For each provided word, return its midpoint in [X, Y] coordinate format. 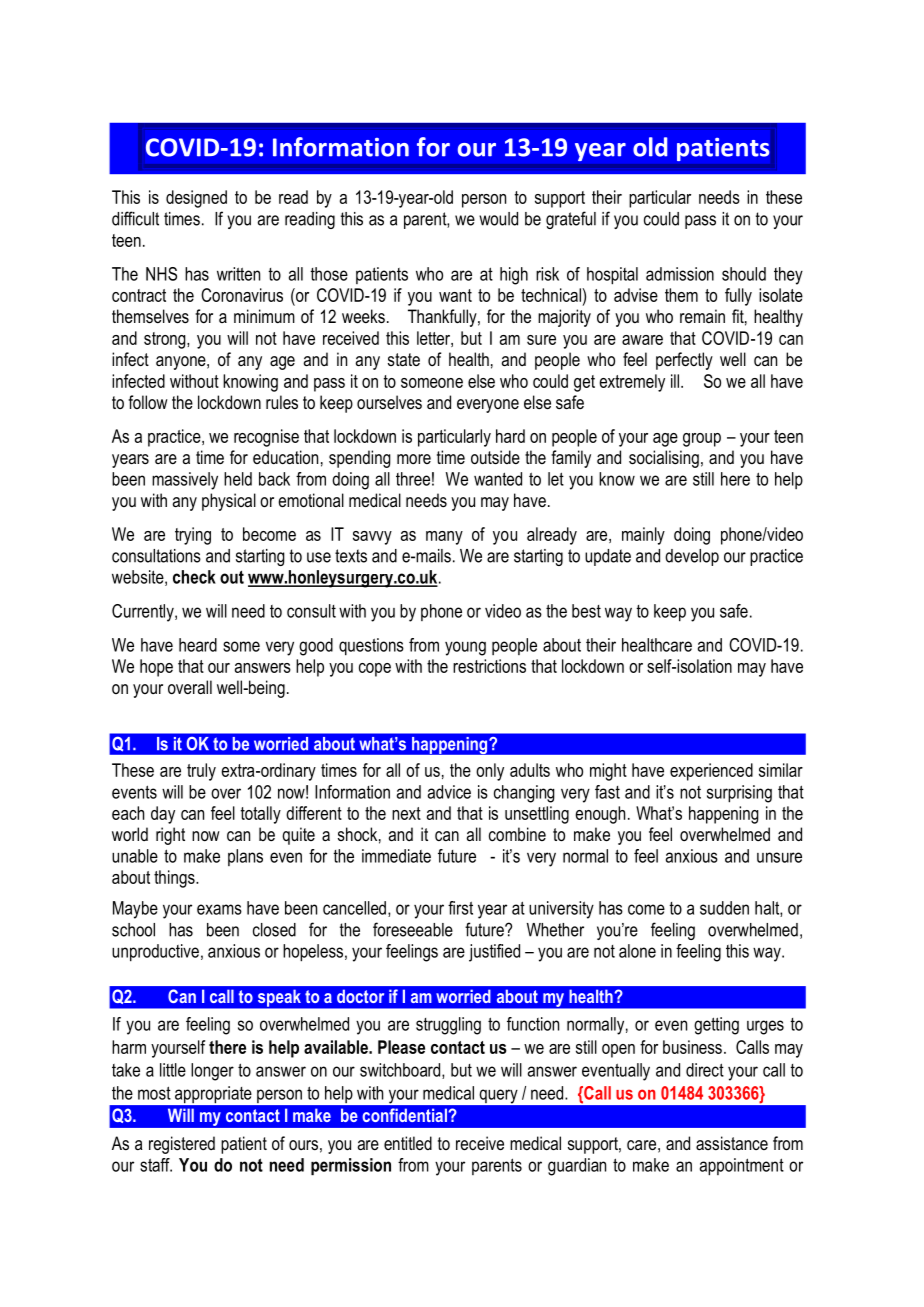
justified [494, 953]
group [702, 440]
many [444, 538]
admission [680, 274]
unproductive [155, 953]
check [194, 577]
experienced [711, 772]
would [498, 219]
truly [201, 772]
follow [148, 402]
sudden [724, 908]
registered [182, 1145]
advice [449, 792]
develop [692, 557]
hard [510, 436]
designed [196, 199]
